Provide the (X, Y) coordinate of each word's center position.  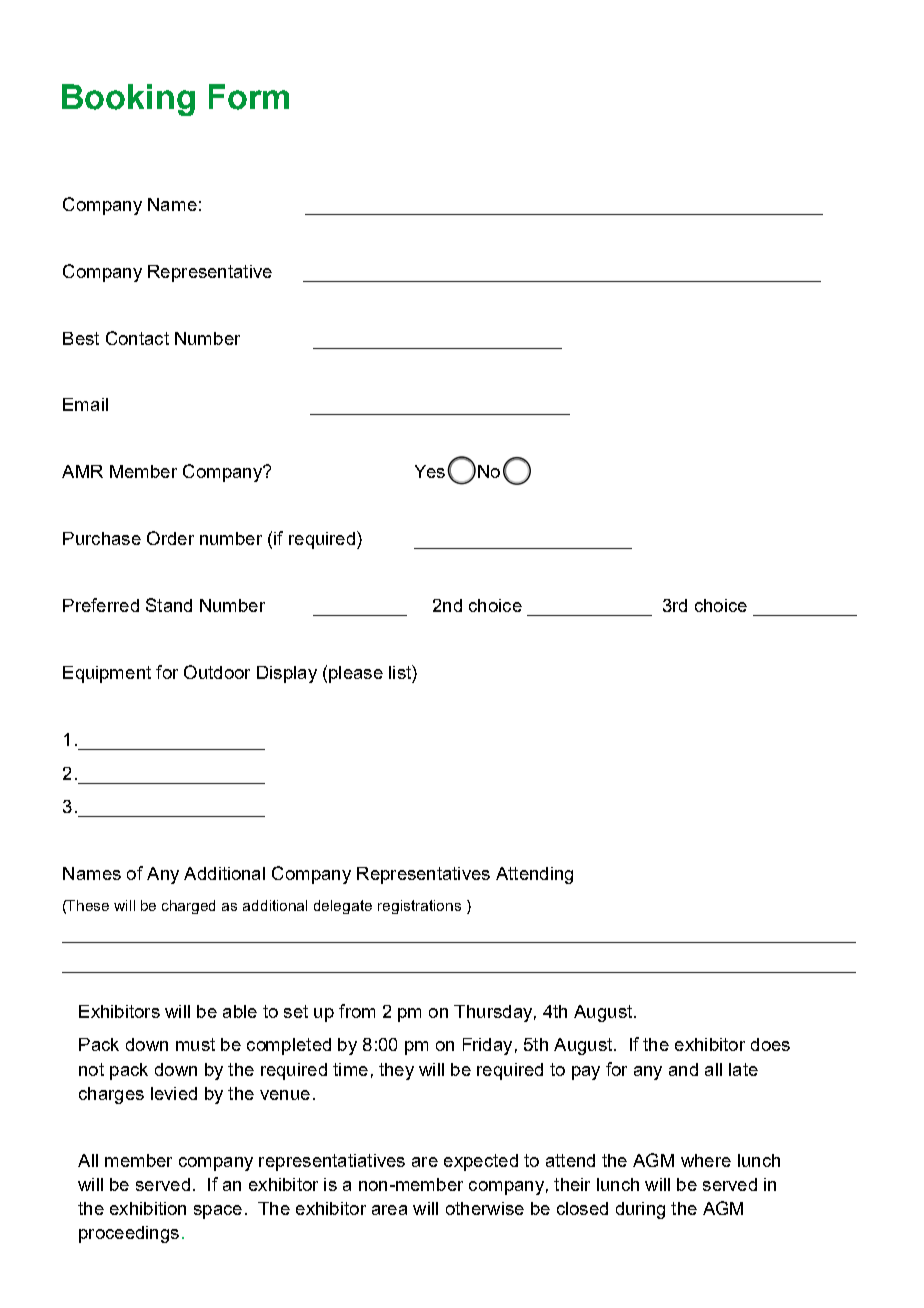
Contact (137, 338)
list (401, 672)
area (389, 1210)
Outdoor (217, 672)
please (356, 674)
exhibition (148, 1208)
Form (249, 97)
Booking (128, 100)
